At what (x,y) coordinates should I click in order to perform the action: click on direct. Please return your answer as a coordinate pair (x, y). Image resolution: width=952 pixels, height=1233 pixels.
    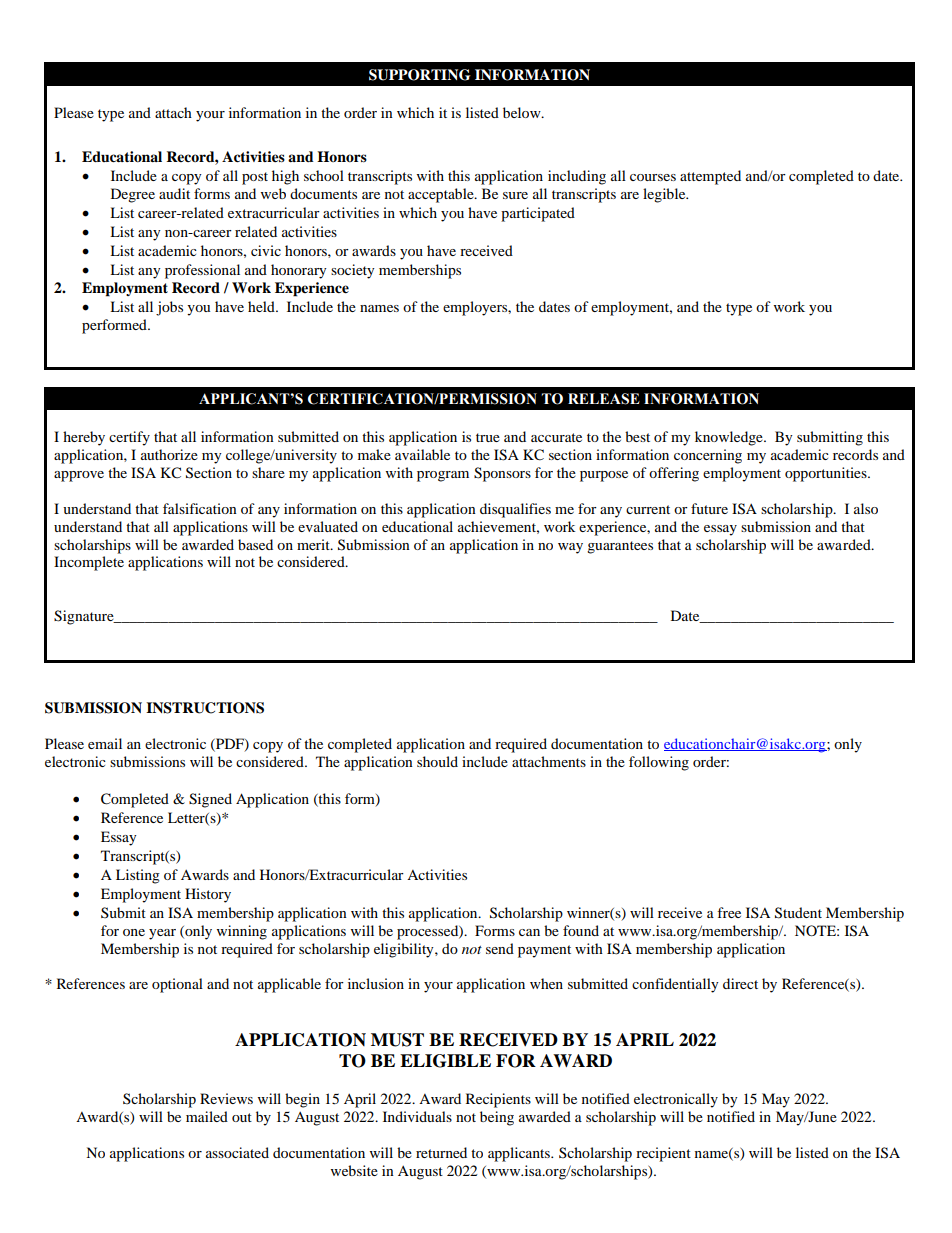
    Looking at the image, I should click on (740, 983).
